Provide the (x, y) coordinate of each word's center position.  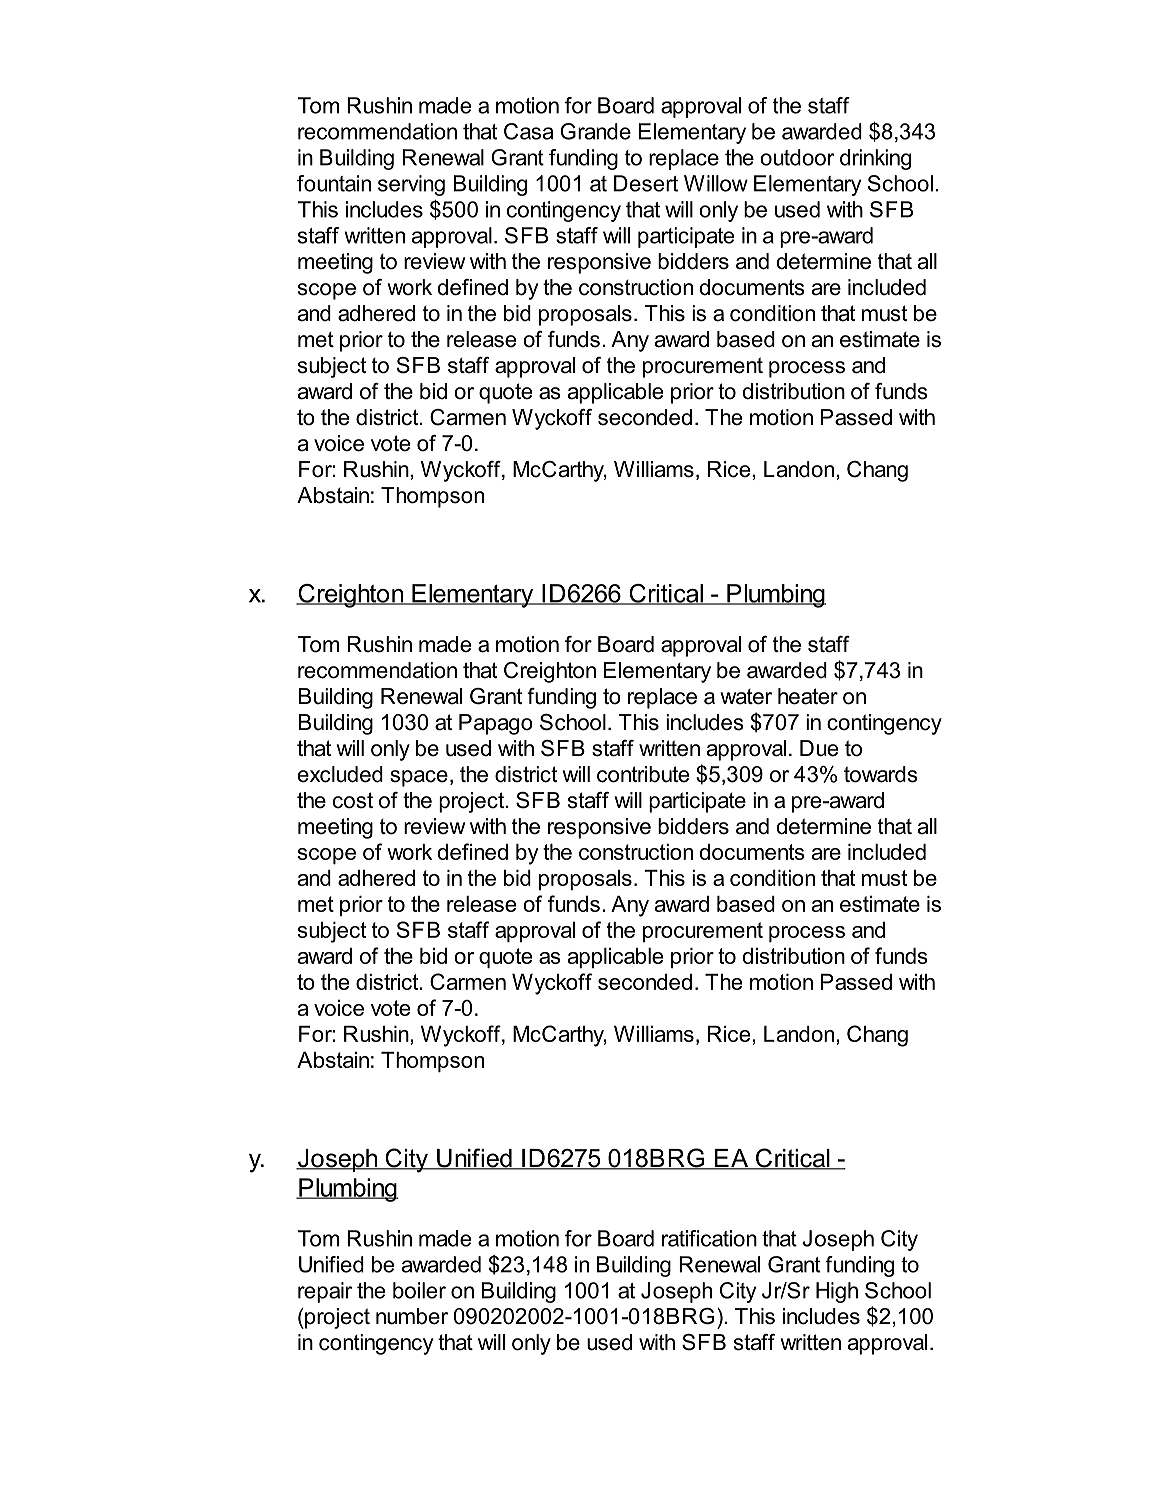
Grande (595, 131)
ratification (709, 1238)
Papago (496, 724)
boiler (419, 1290)
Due (819, 748)
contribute (643, 774)
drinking (875, 159)
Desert (646, 183)
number (412, 1316)
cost (353, 800)
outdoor (797, 157)
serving (411, 185)
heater (808, 696)
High (837, 1292)
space (419, 778)
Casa (528, 131)
